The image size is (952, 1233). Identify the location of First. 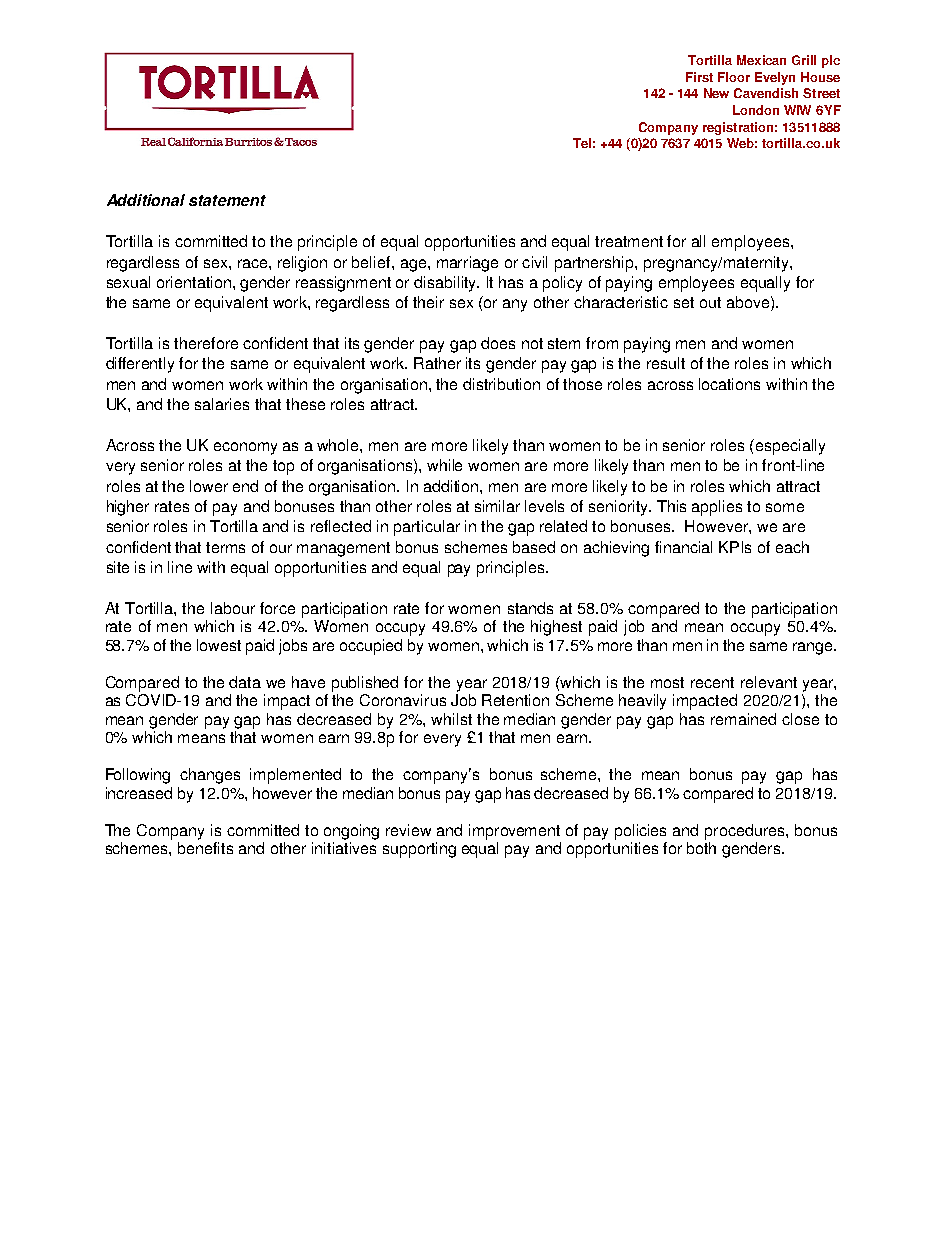
(699, 77).
